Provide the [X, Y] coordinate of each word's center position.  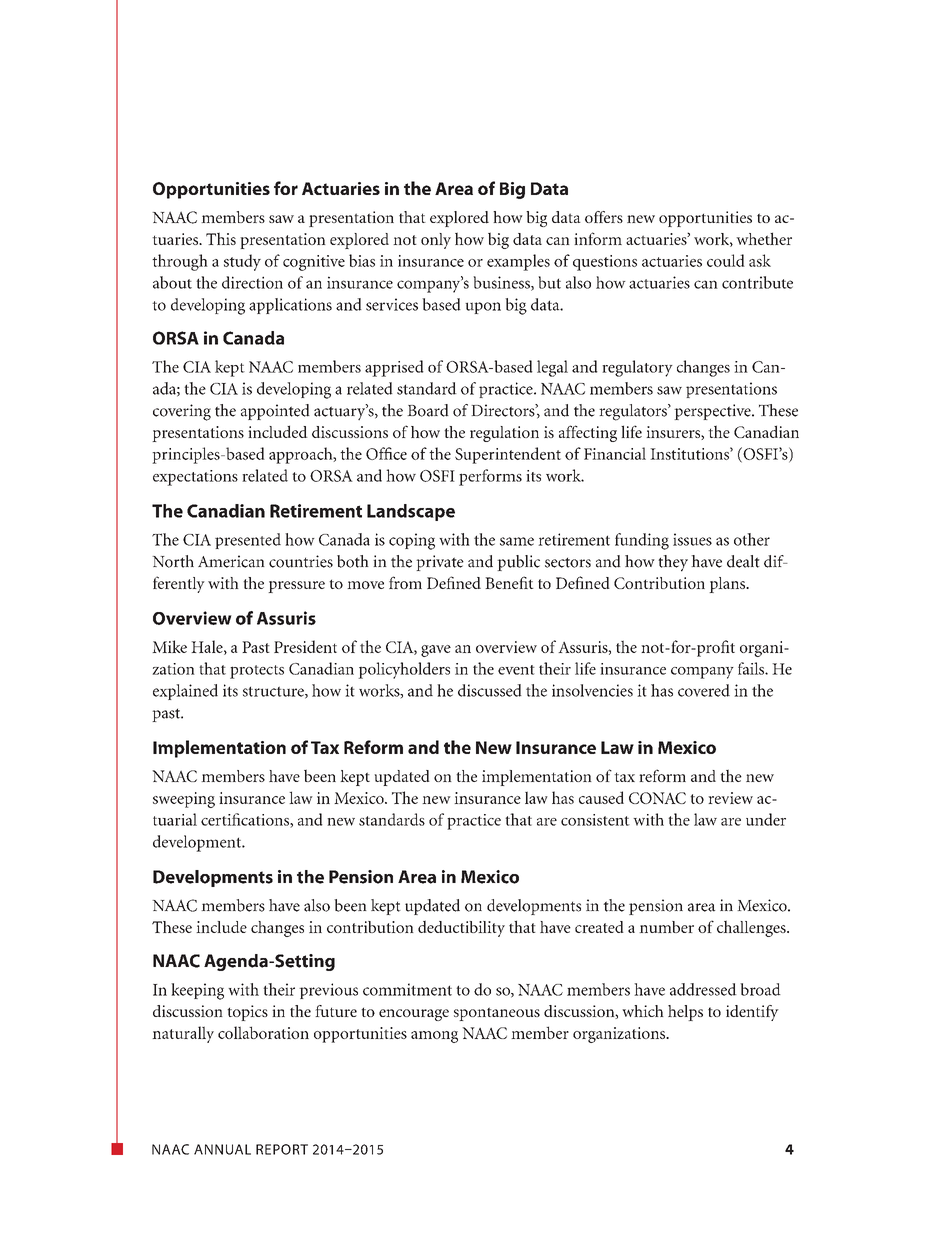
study [242, 262]
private [440, 563]
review [730, 798]
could [726, 260]
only [436, 241]
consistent [595, 820]
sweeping [184, 800]
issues [692, 539]
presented [248, 541]
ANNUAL [222, 1149]
